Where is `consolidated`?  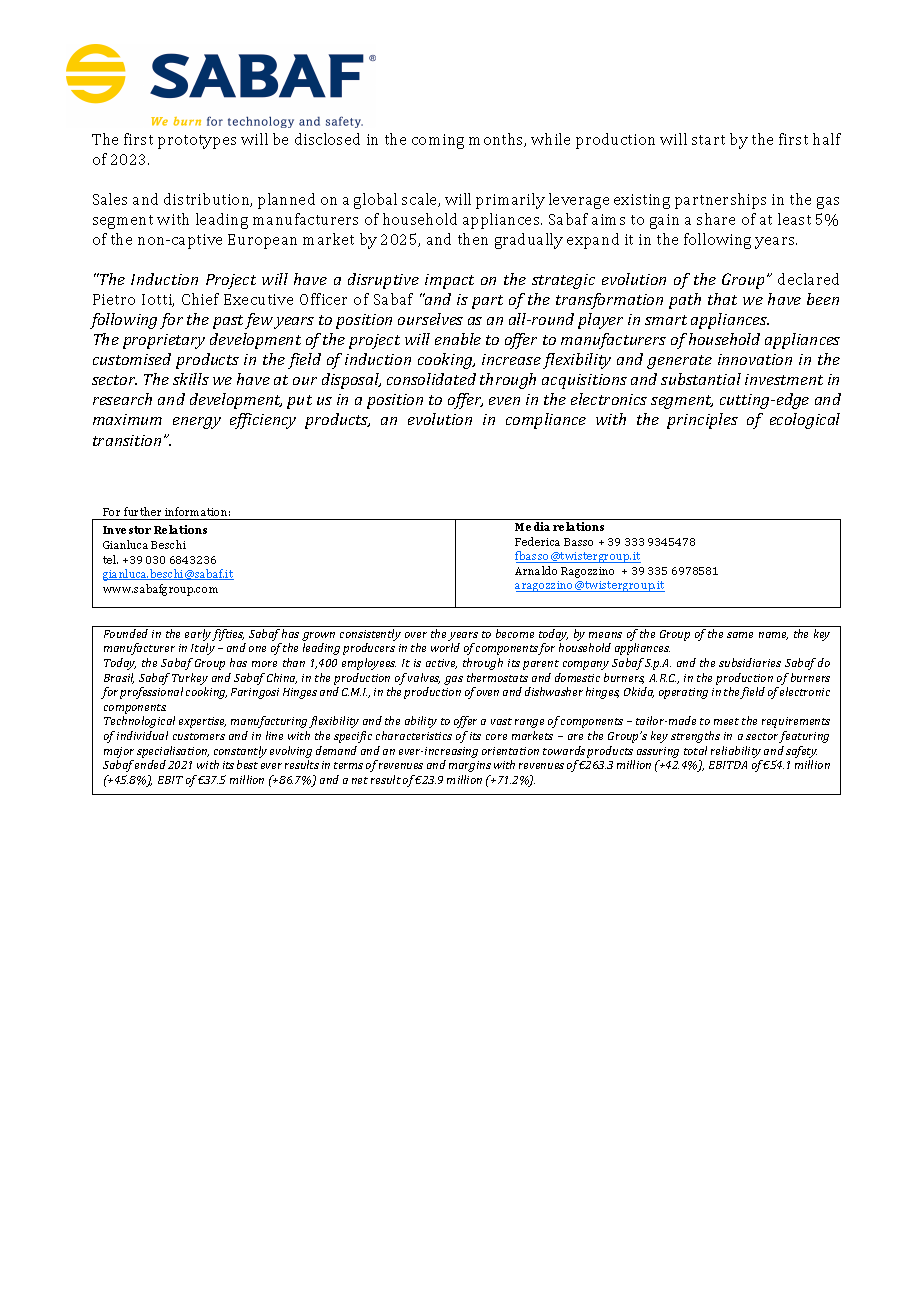
consolidated is located at coordinates (431, 379).
